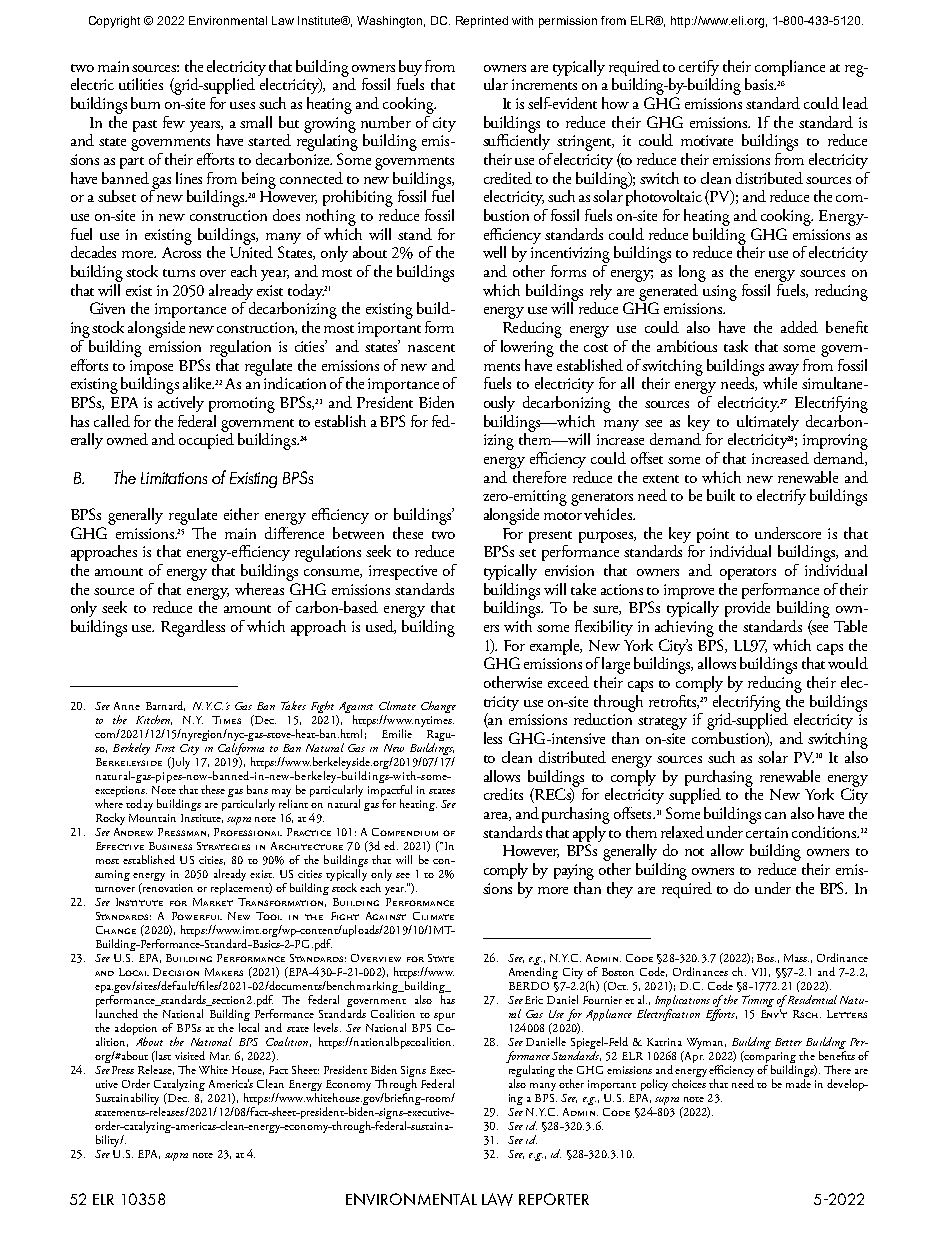 The height and width of the screenshot is (1233, 952). What do you see at coordinates (790, 68) in the screenshot?
I see `compliance` at bounding box center [790, 68].
